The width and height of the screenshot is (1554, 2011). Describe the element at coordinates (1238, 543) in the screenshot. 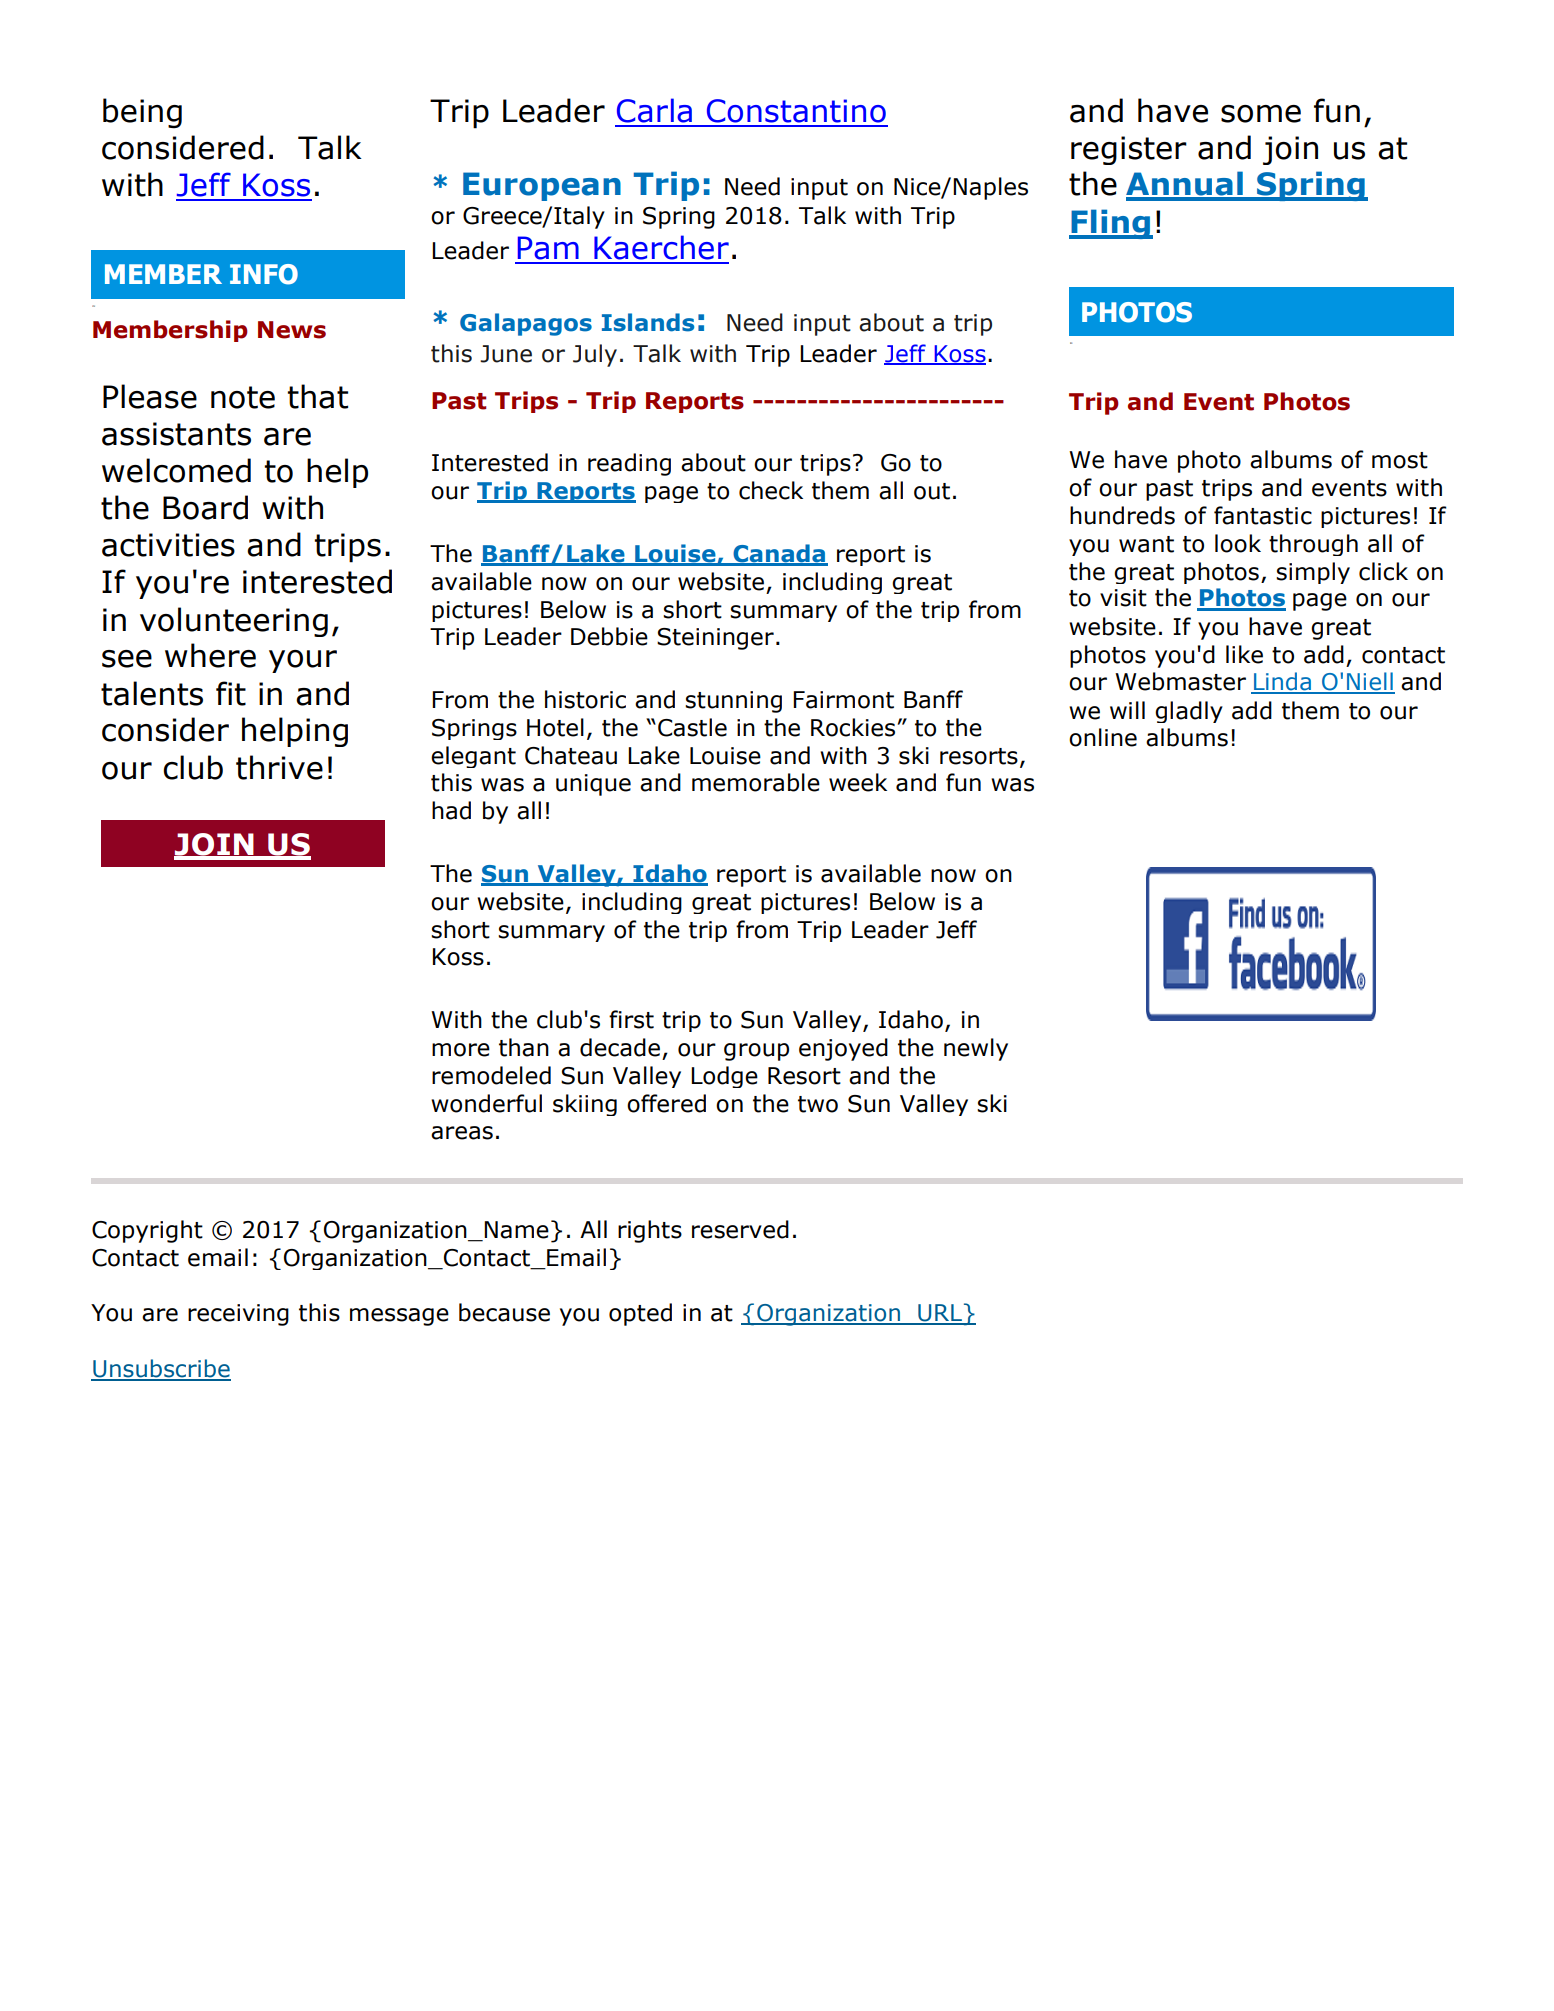

I see `look` at that location.
